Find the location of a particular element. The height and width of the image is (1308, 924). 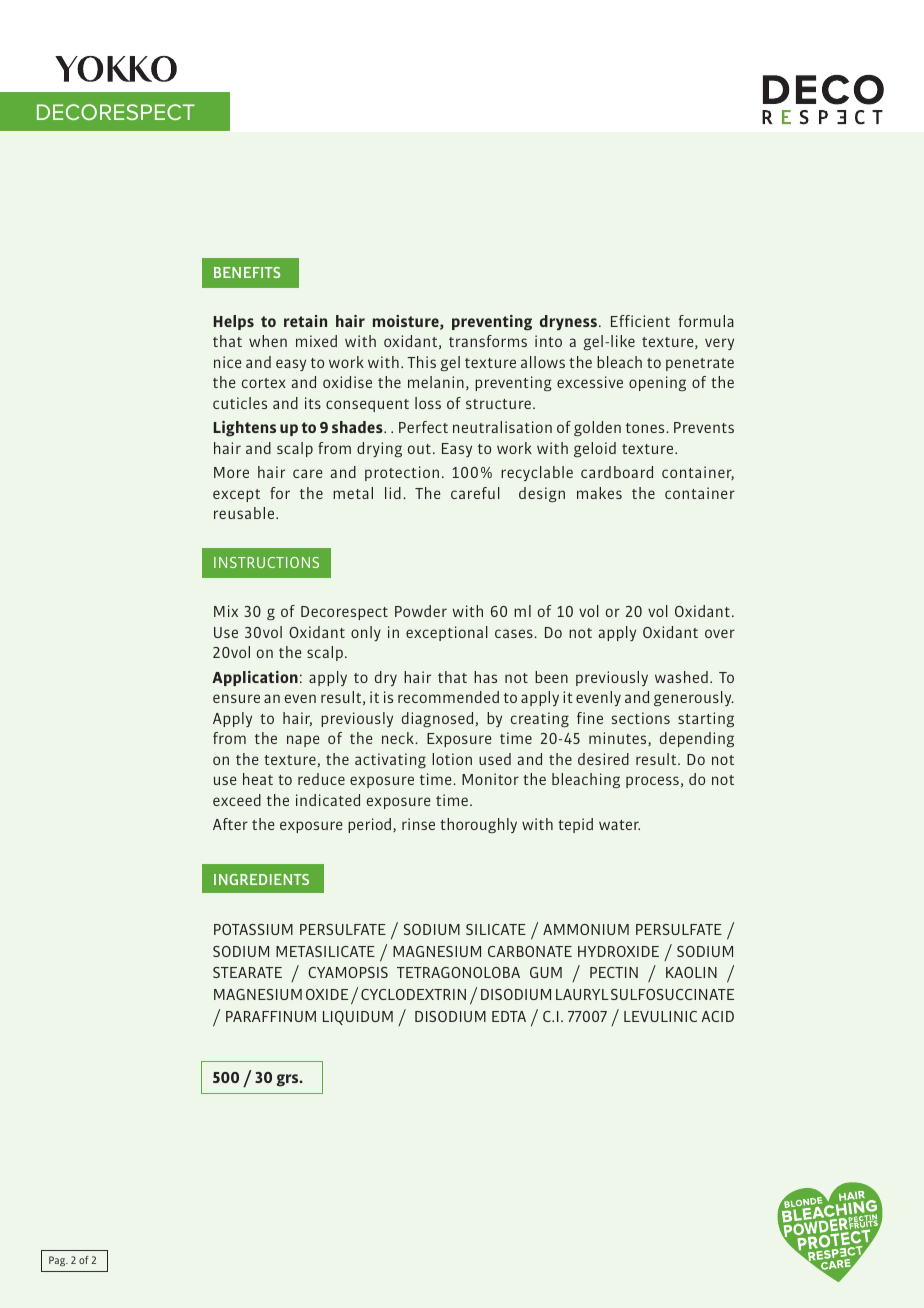

Efficient is located at coordinates (640, 321).
